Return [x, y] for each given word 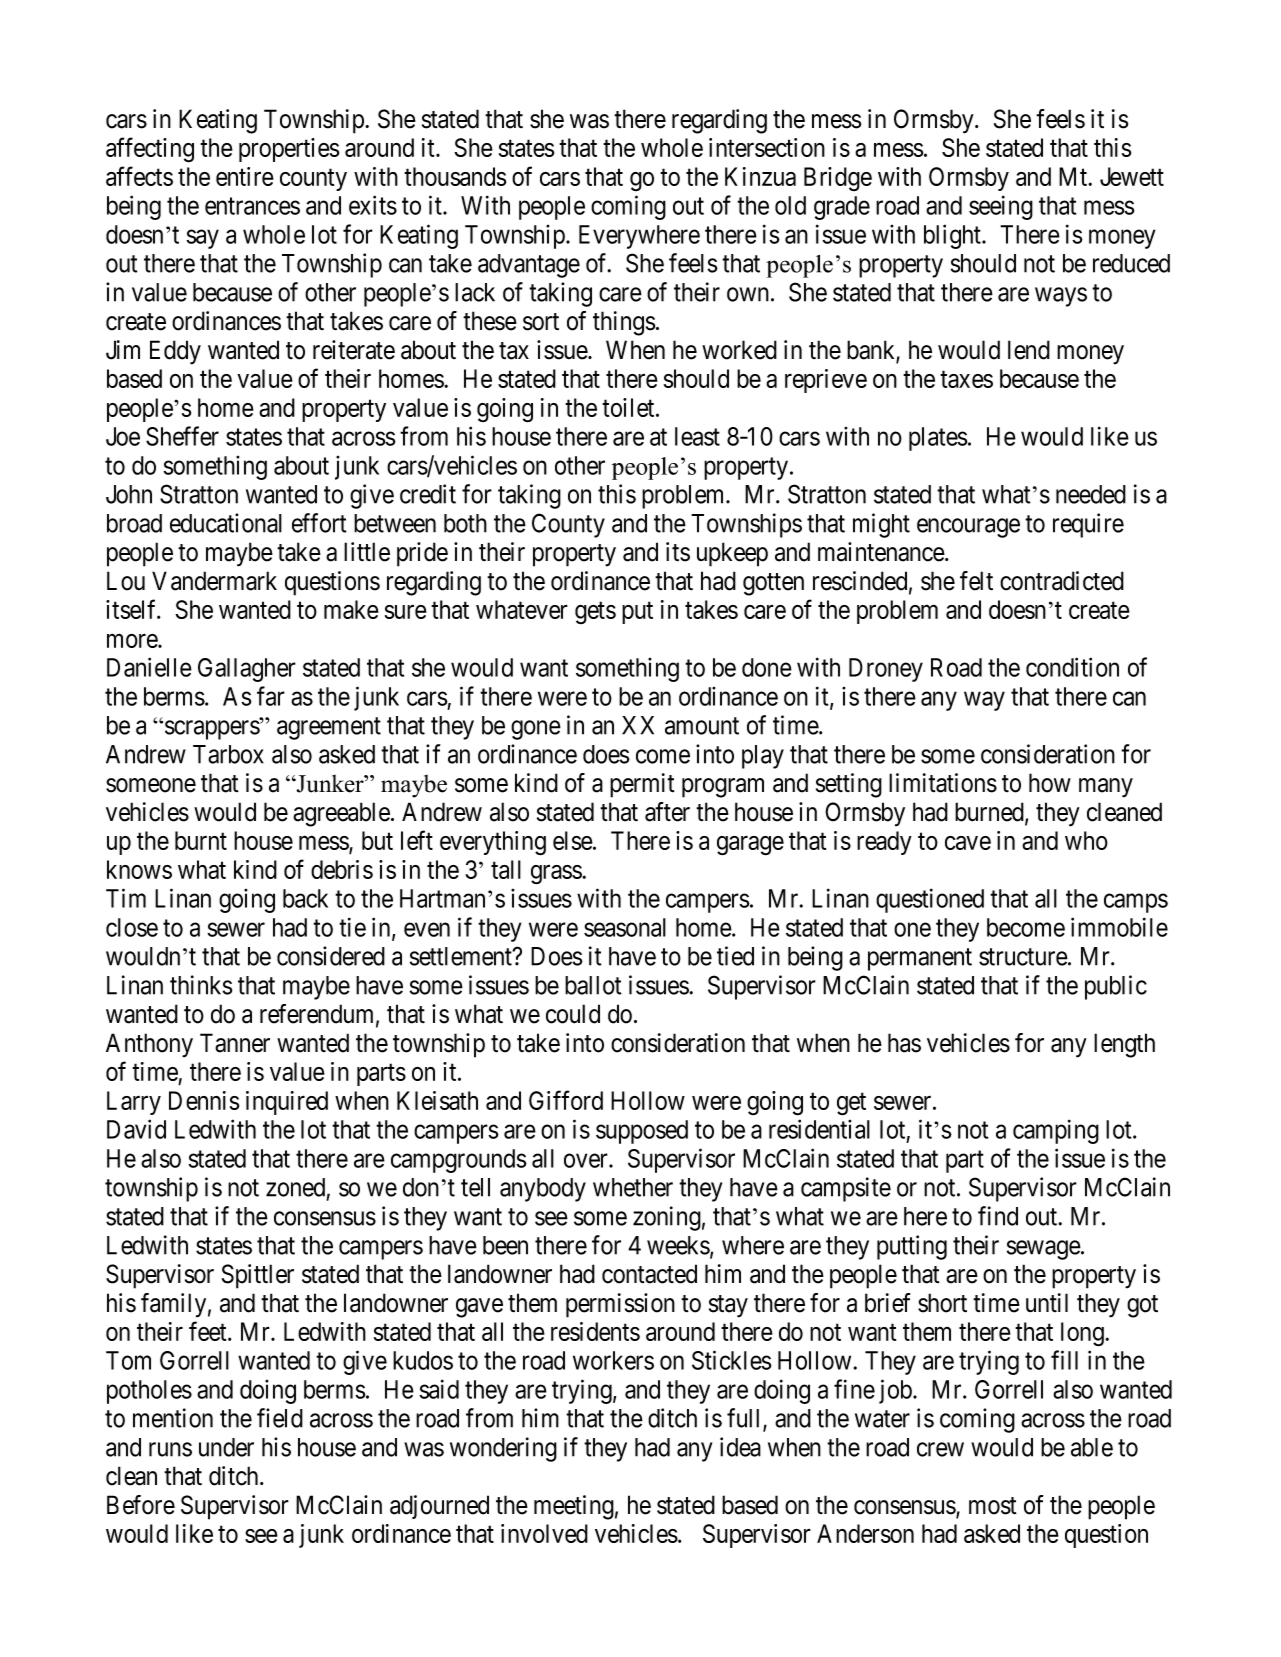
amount [702, 726]
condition [1072, 667]
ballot [593, 985]
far [271, 696]
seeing [1001, 207]
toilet [629, 407]
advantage [529, 266]
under [226, 1447]
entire [245, 176]
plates [938, 439]
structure [1024, 957]
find [998, 1216]
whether [633, 1187]
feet [209, 1331]
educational [226, 523]
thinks [201, 985]
